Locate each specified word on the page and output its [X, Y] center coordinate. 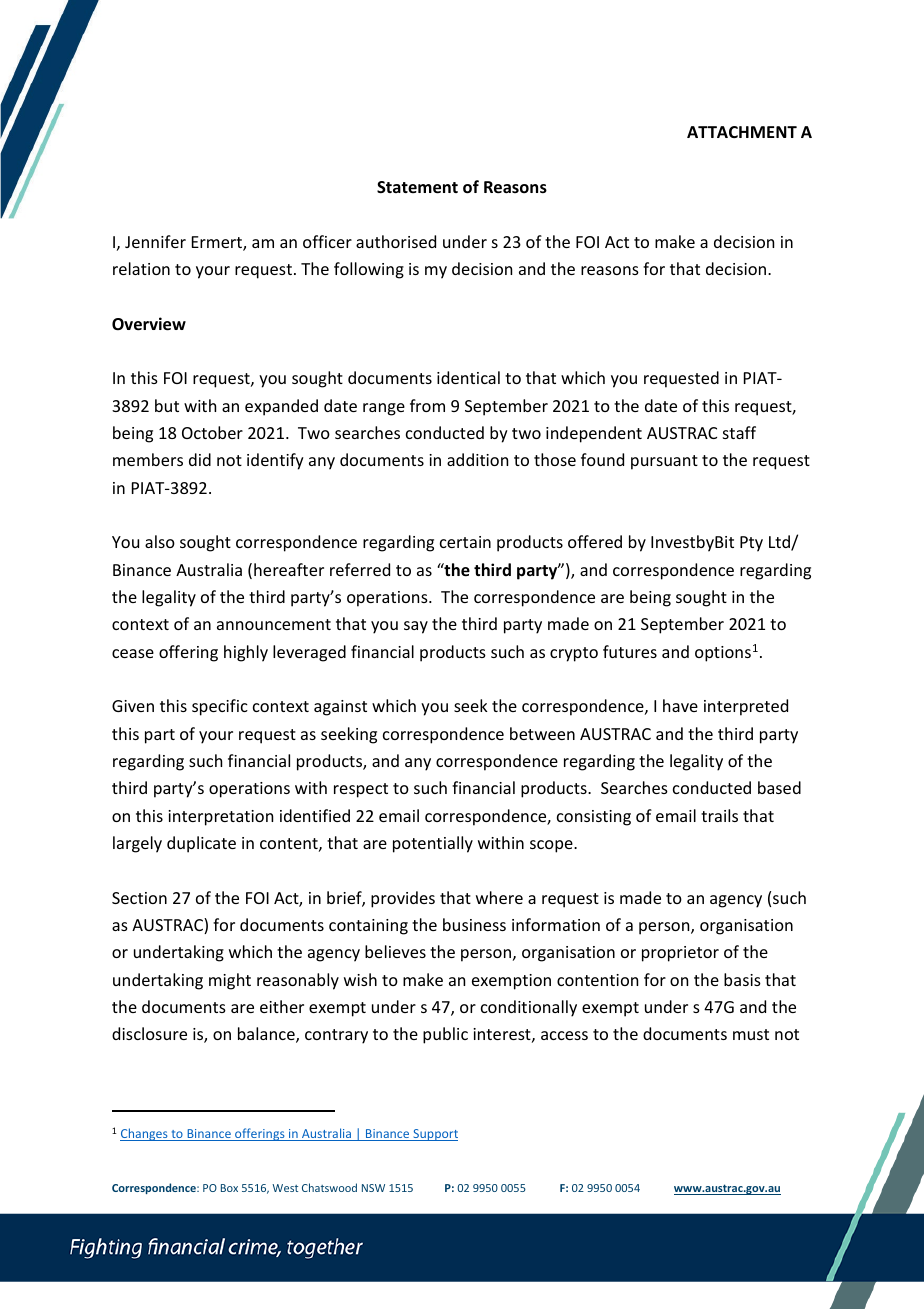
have [680, 705]
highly [246, 653]
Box [229, 1188]
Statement [417, 187]
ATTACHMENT [742, 132]
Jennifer [155, 241]
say [416, 627]
